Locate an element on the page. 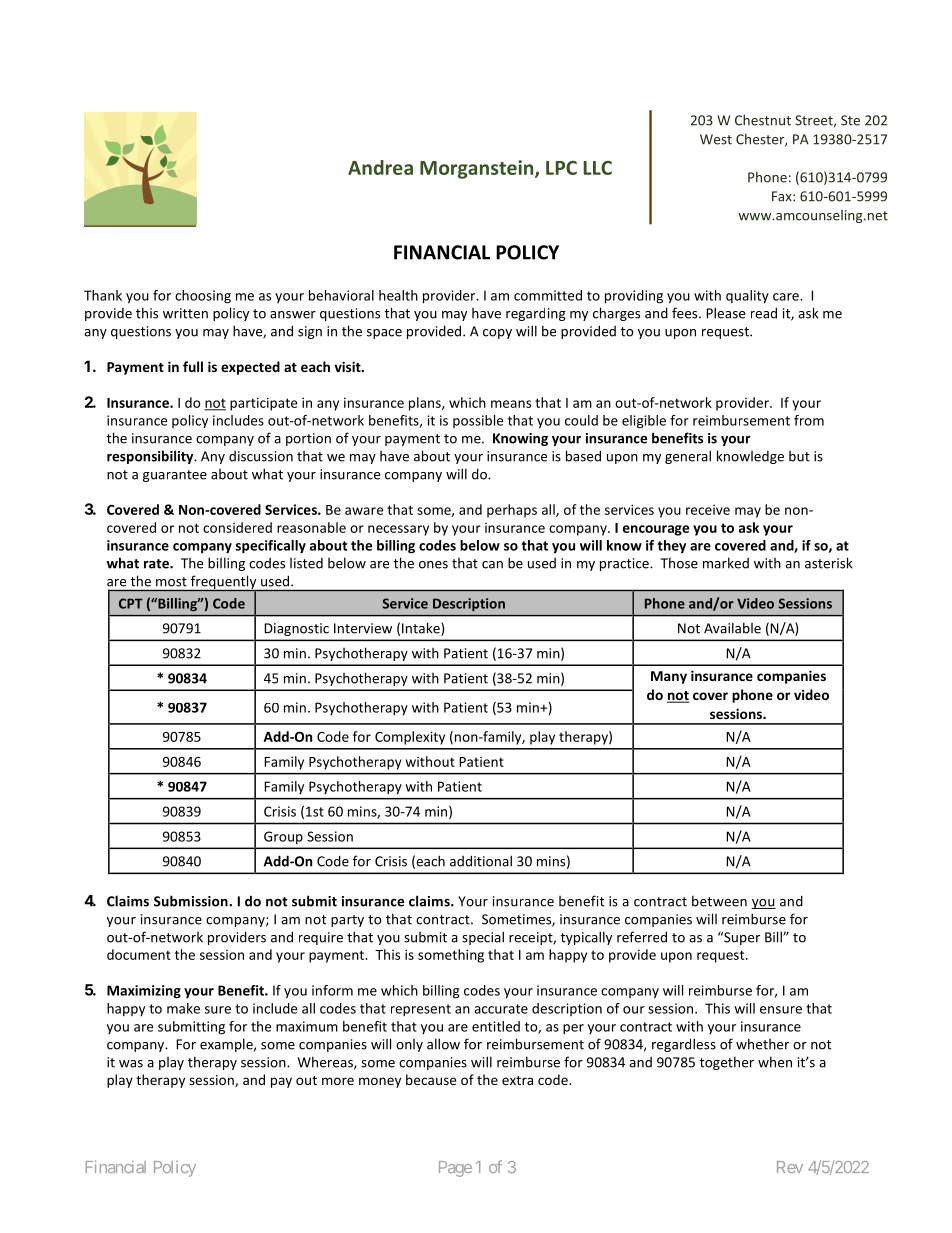 The image size is (952, 1233). from is located at coordinates (809, 420).
